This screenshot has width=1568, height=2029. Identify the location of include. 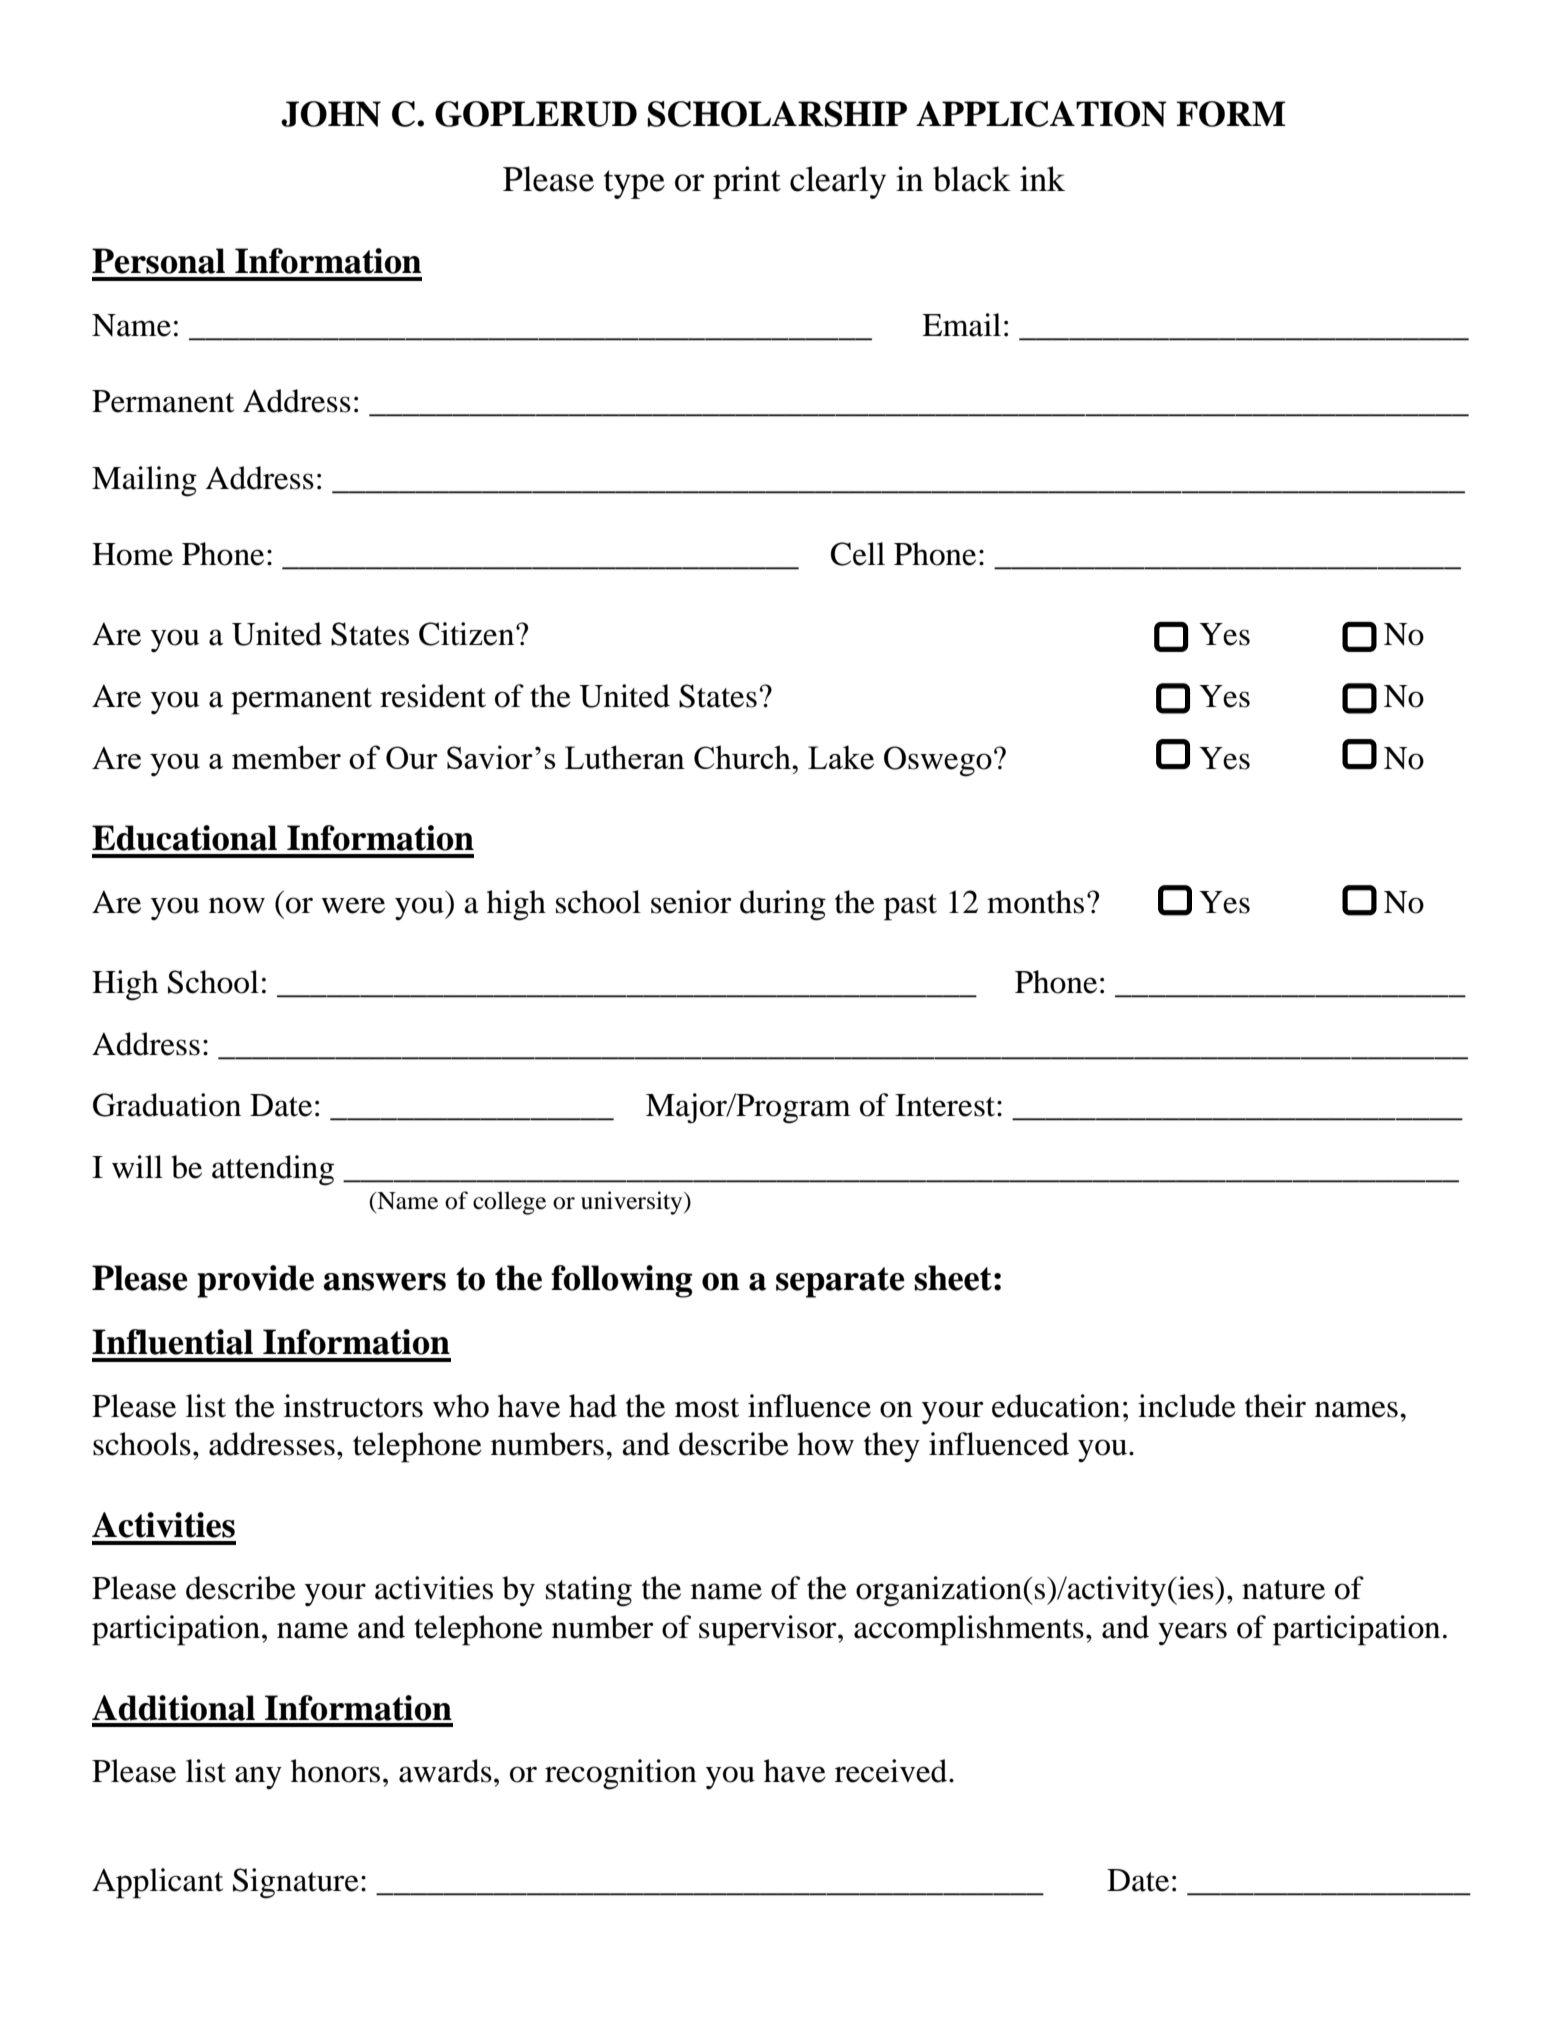
(1187, 1406).
